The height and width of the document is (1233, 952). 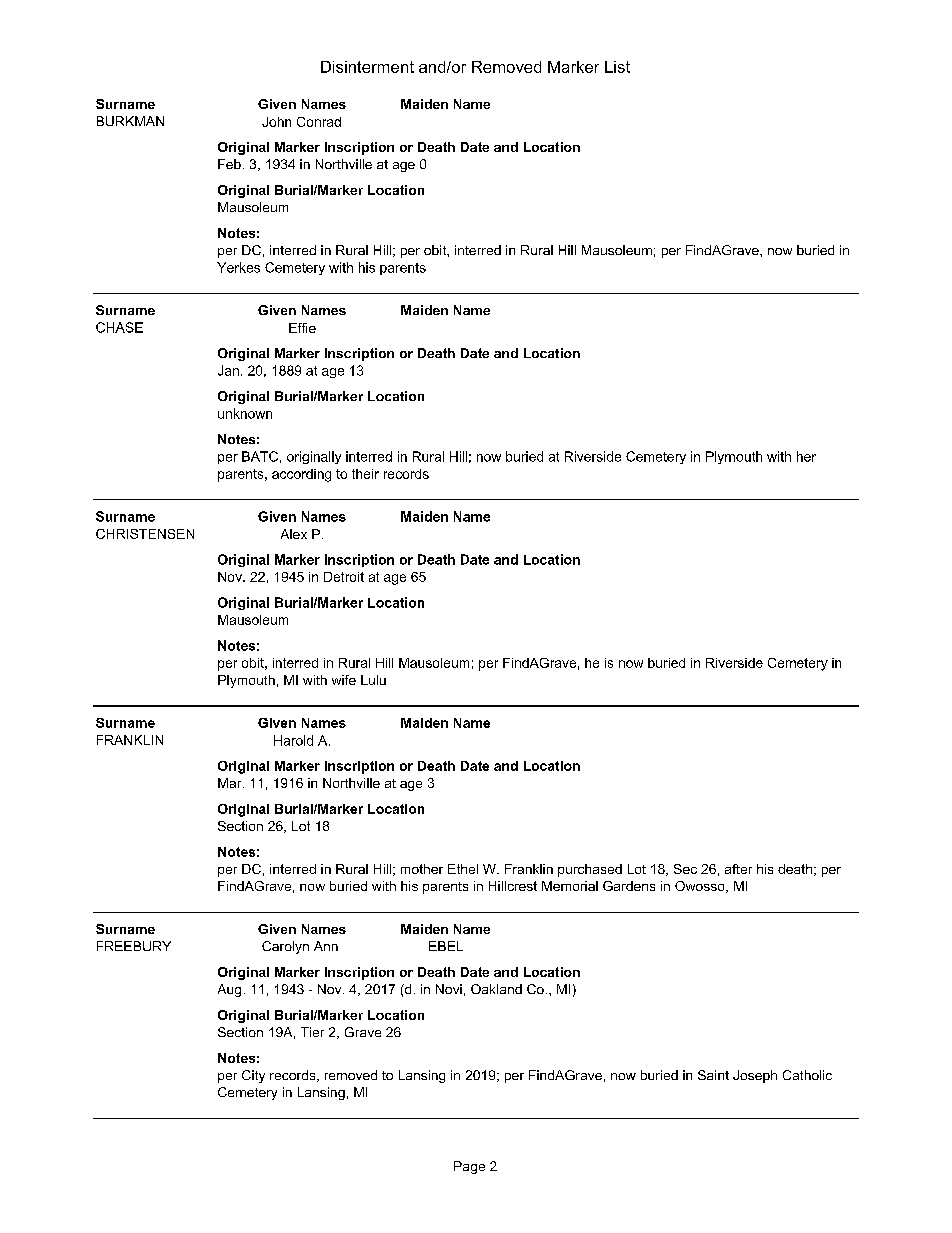 I want to click on Conrad, so click(x=319, y=122).
